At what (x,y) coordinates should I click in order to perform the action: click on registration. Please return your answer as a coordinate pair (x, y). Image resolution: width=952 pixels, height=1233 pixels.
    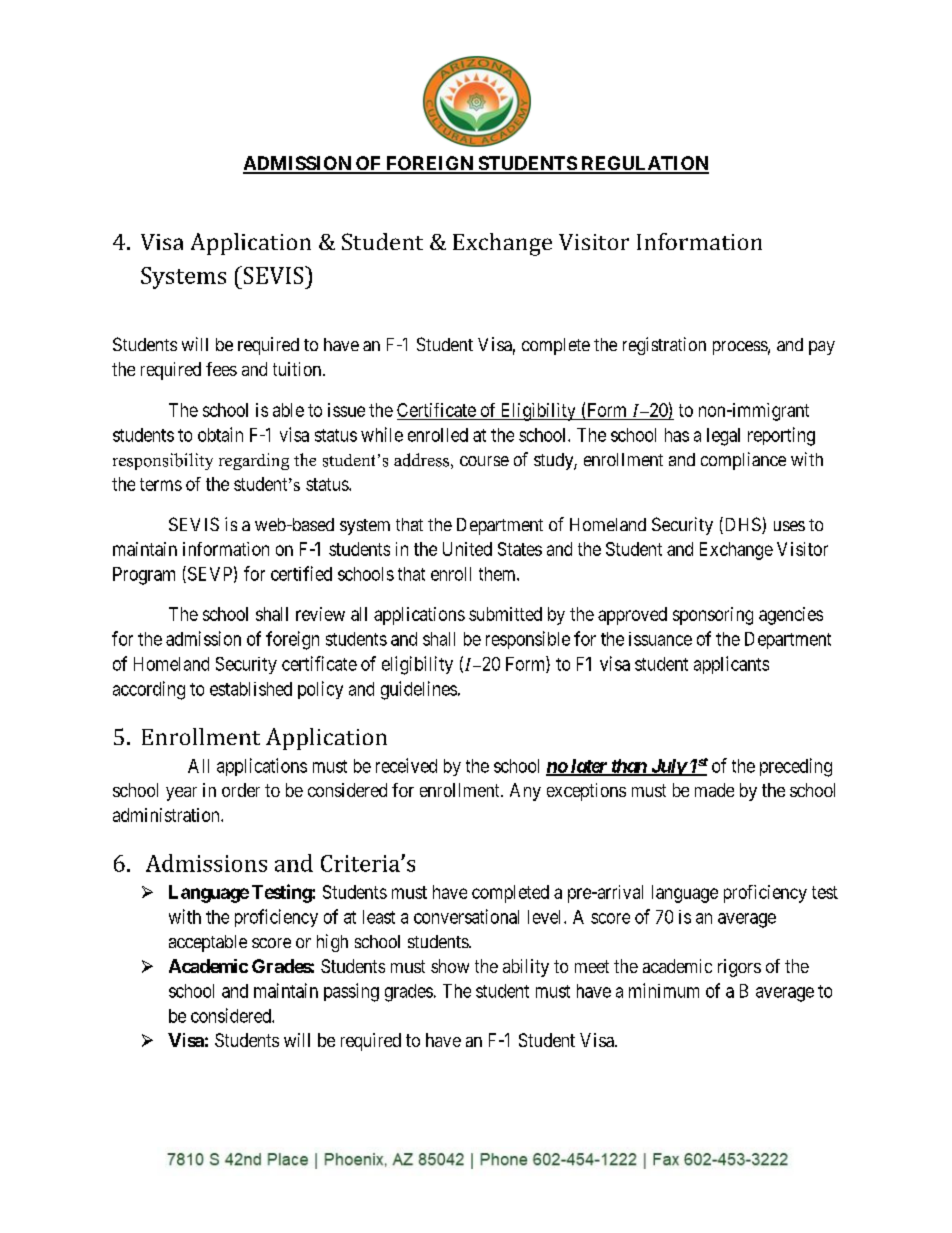
    Looking at the image, I should click on (664, 346).
